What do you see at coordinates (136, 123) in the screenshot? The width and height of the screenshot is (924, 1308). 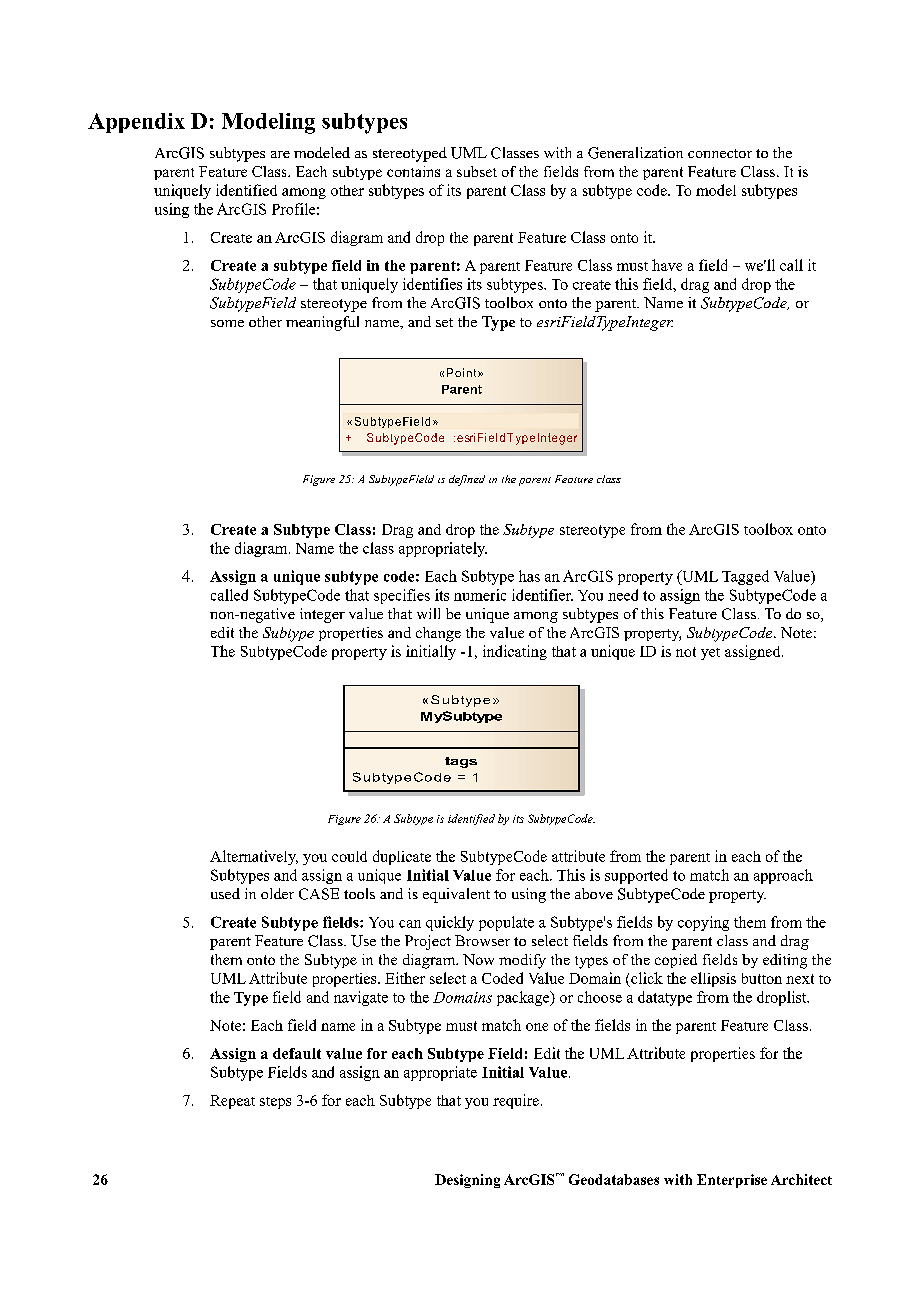 I see `Appendix` at bounding box center [136, 123].
